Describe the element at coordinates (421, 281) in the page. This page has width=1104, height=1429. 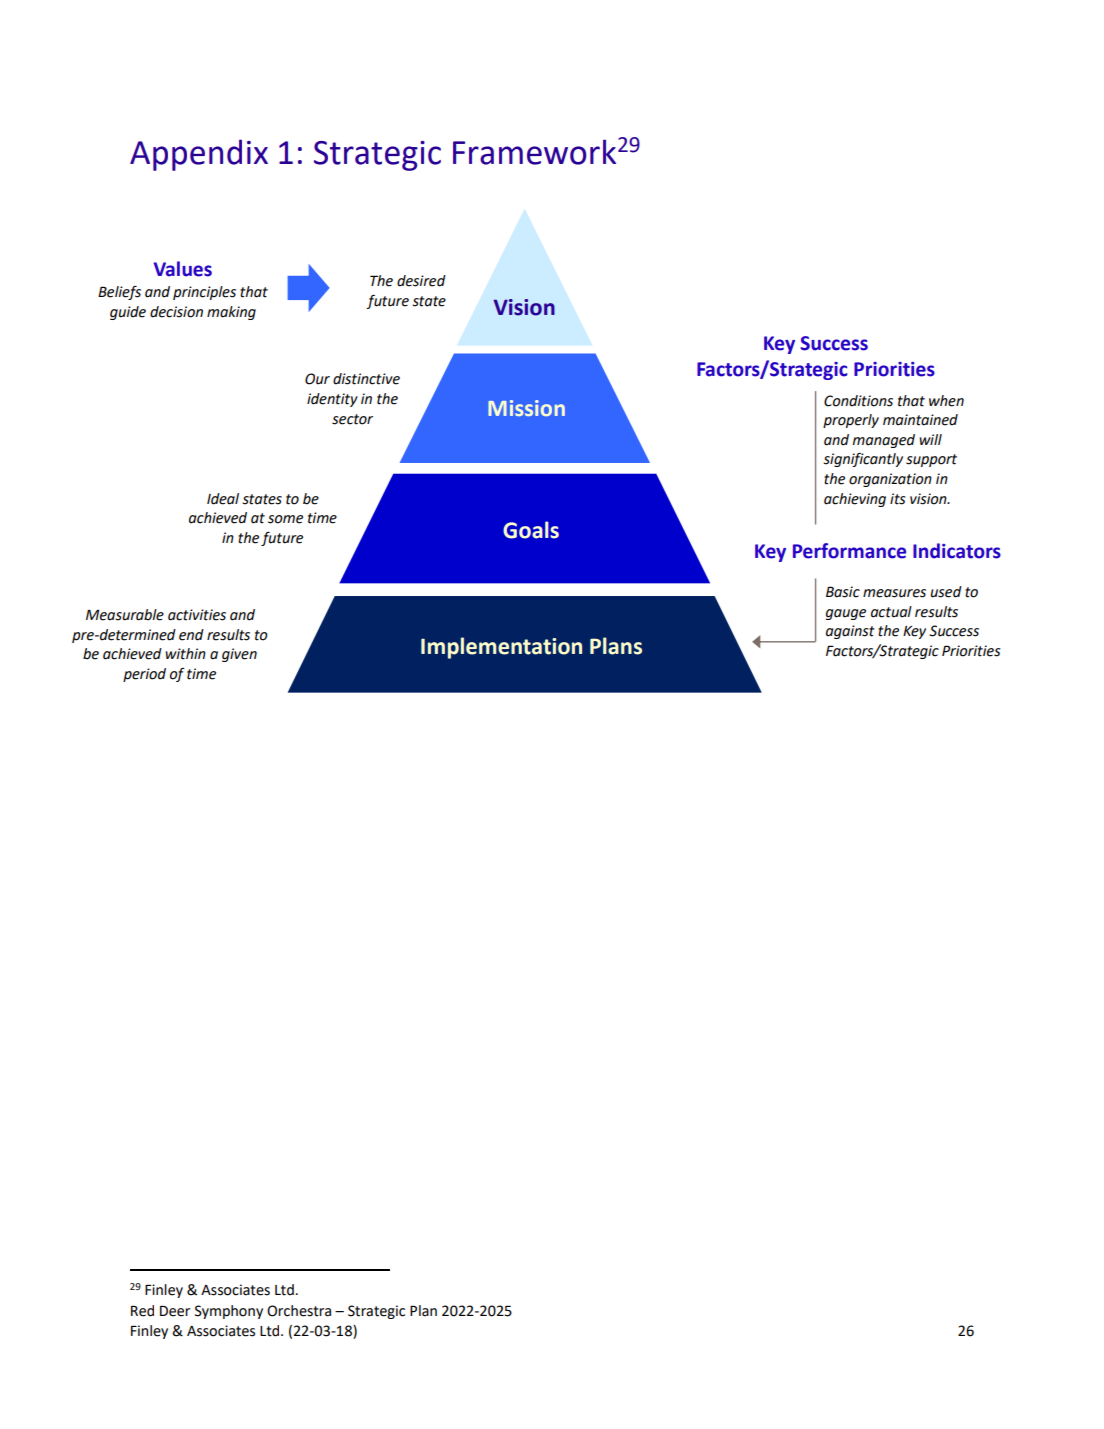
I see `desired` at that location.
